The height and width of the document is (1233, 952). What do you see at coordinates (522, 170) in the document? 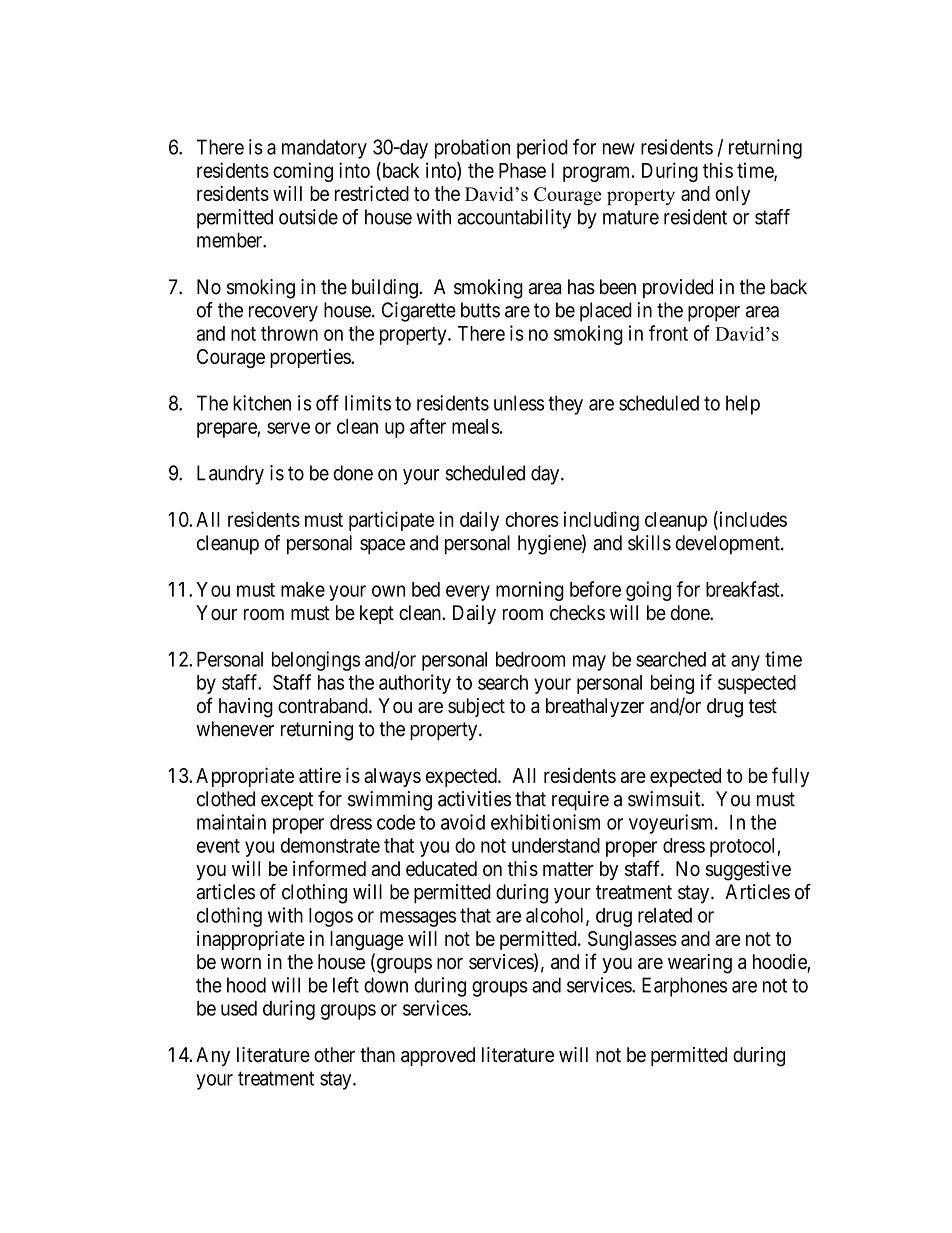
I see `Phase` at bounding box center [522, 170].
